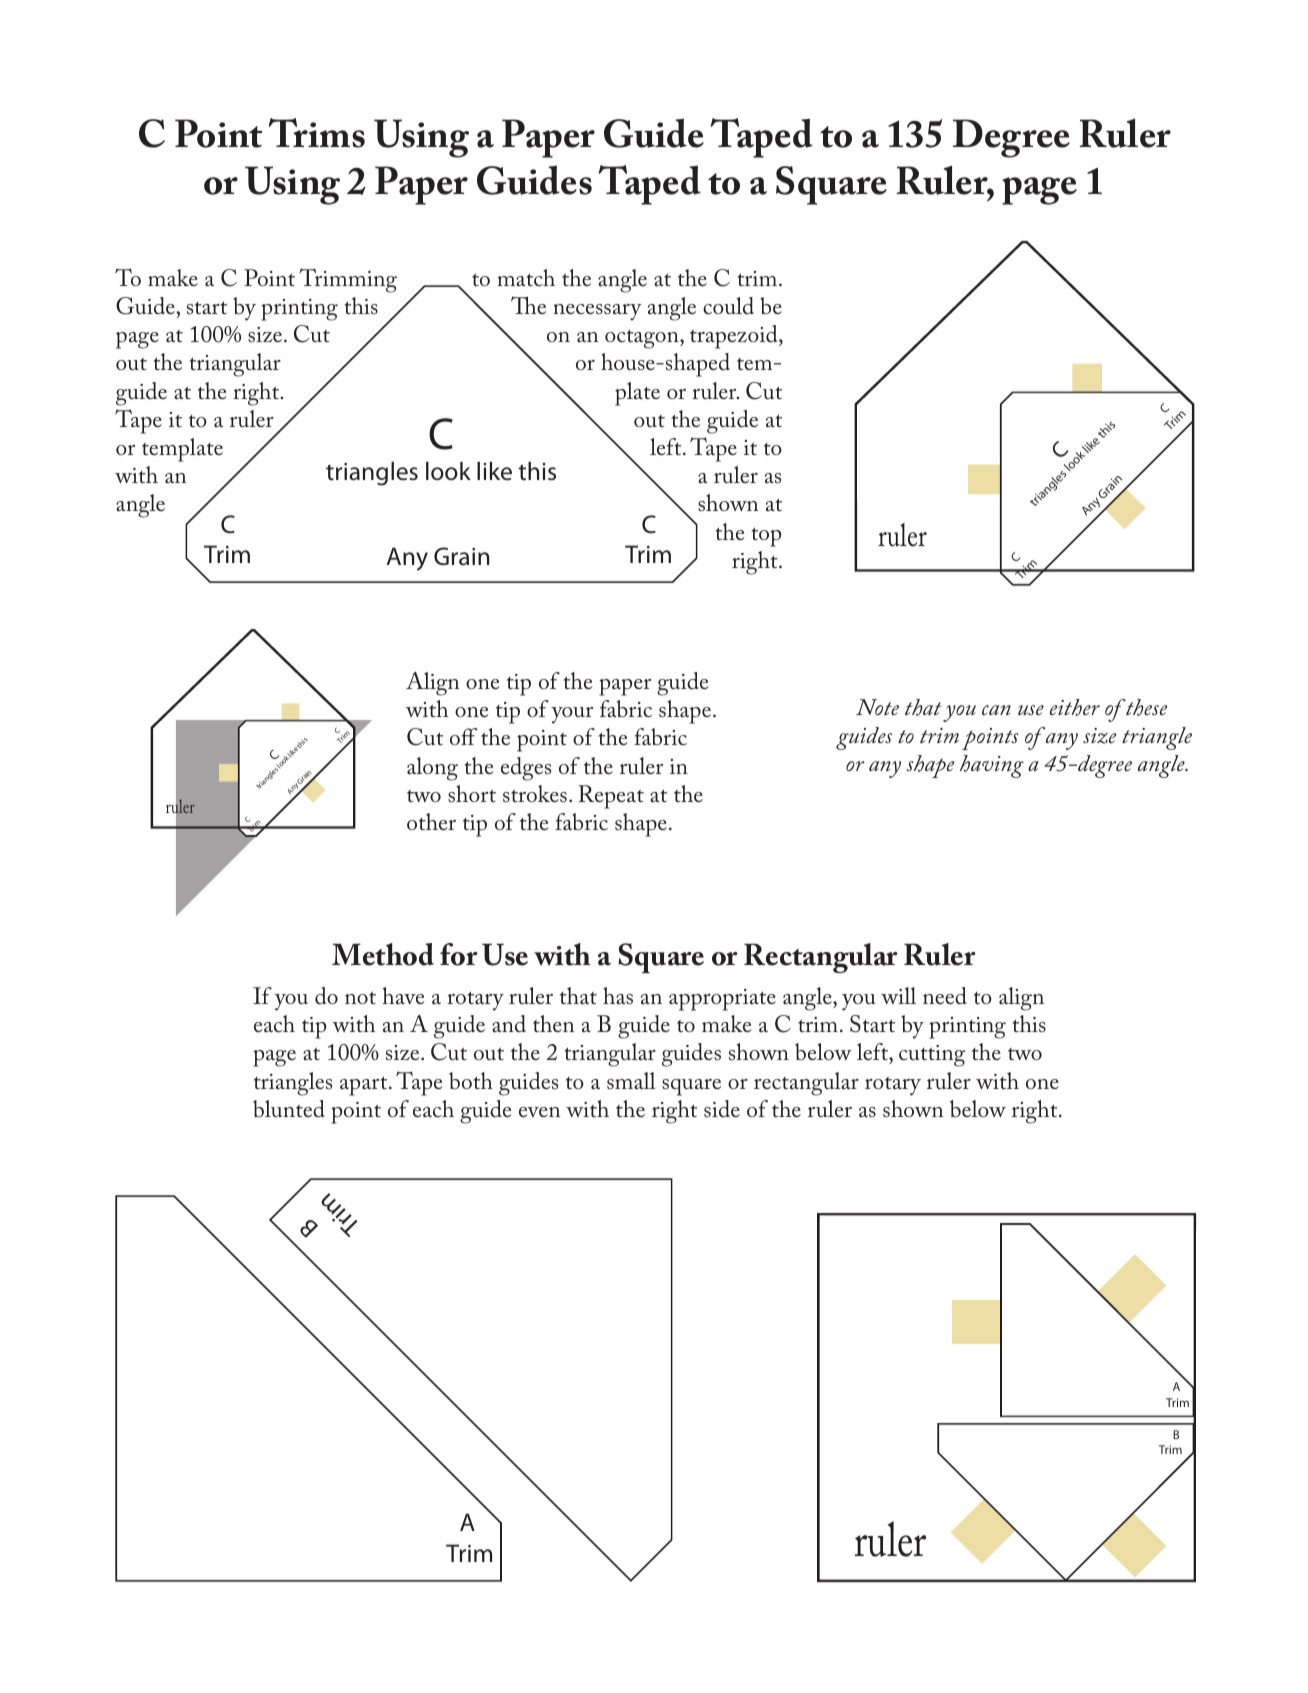 The width and height of the screenshot is (1308, 1693). Describe the element at coordinates (526, 278) in the screenshot. I see `match` at that location.
